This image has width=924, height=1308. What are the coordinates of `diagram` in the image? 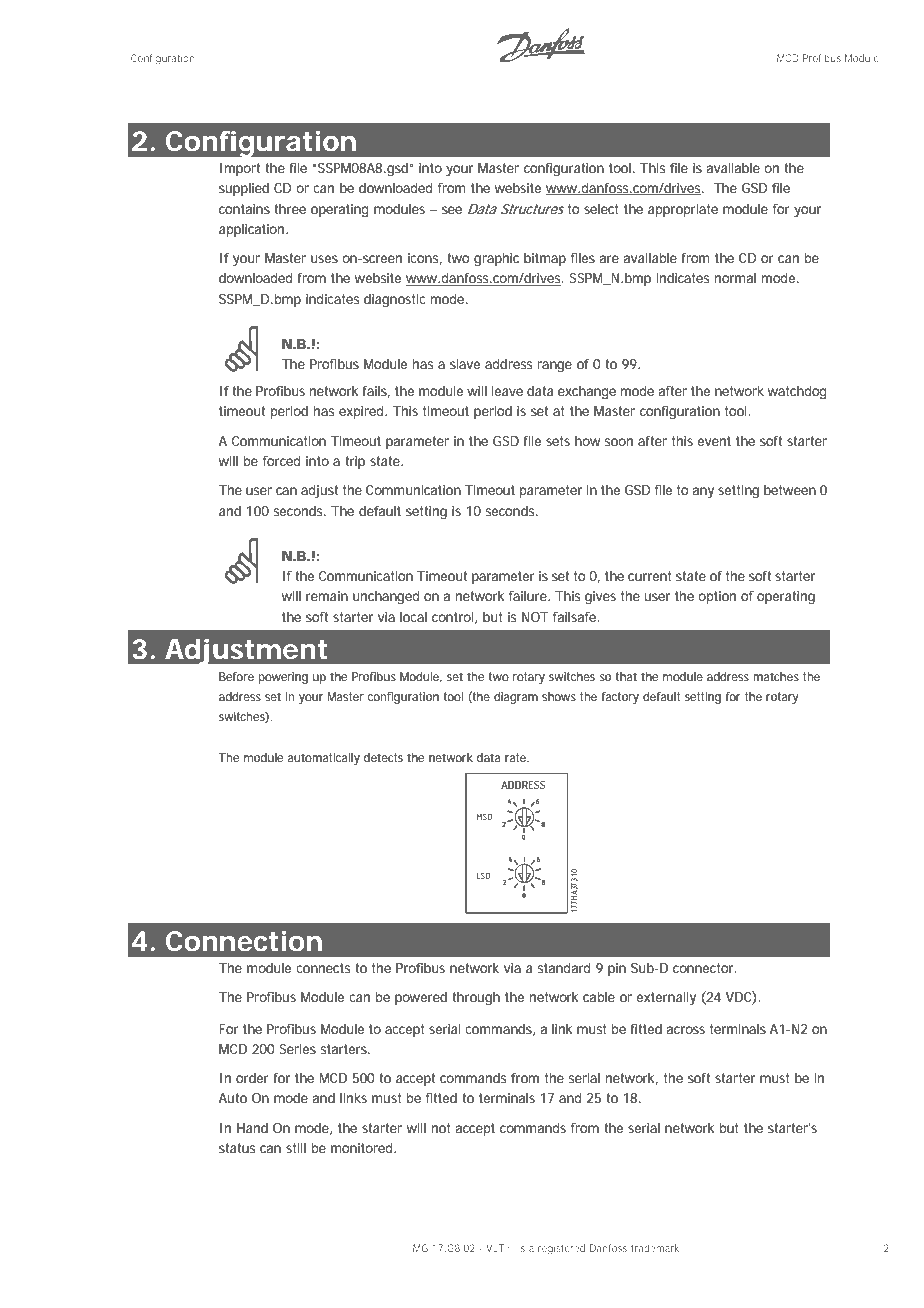 It's located at (516, 698).
